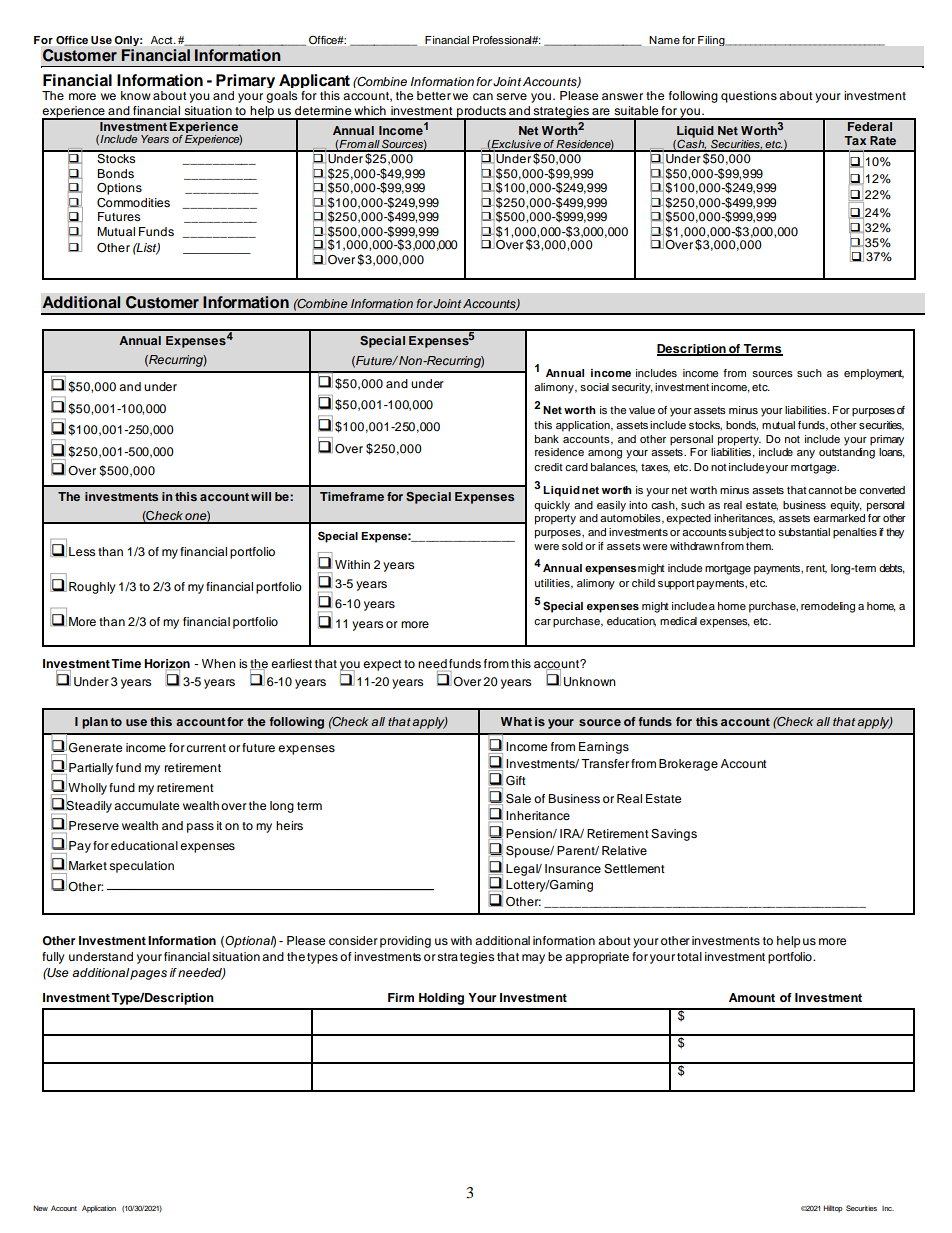 The image size is (952, 1233). Describe the element at coordinates (141, 867) in the screenshot. I see `speculation` at that location.
